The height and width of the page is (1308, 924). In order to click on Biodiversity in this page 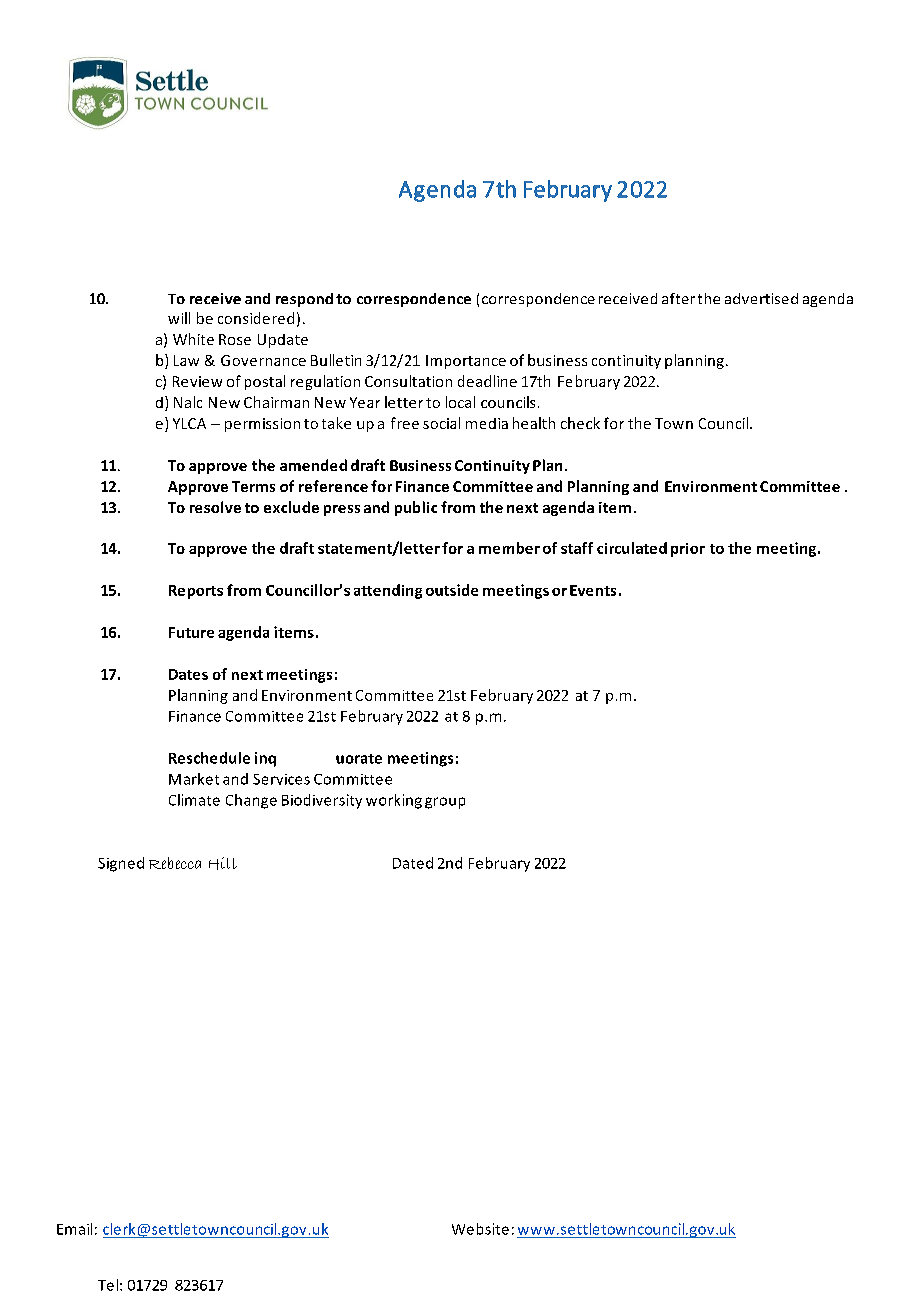, I will do `click(322, 801)`.
